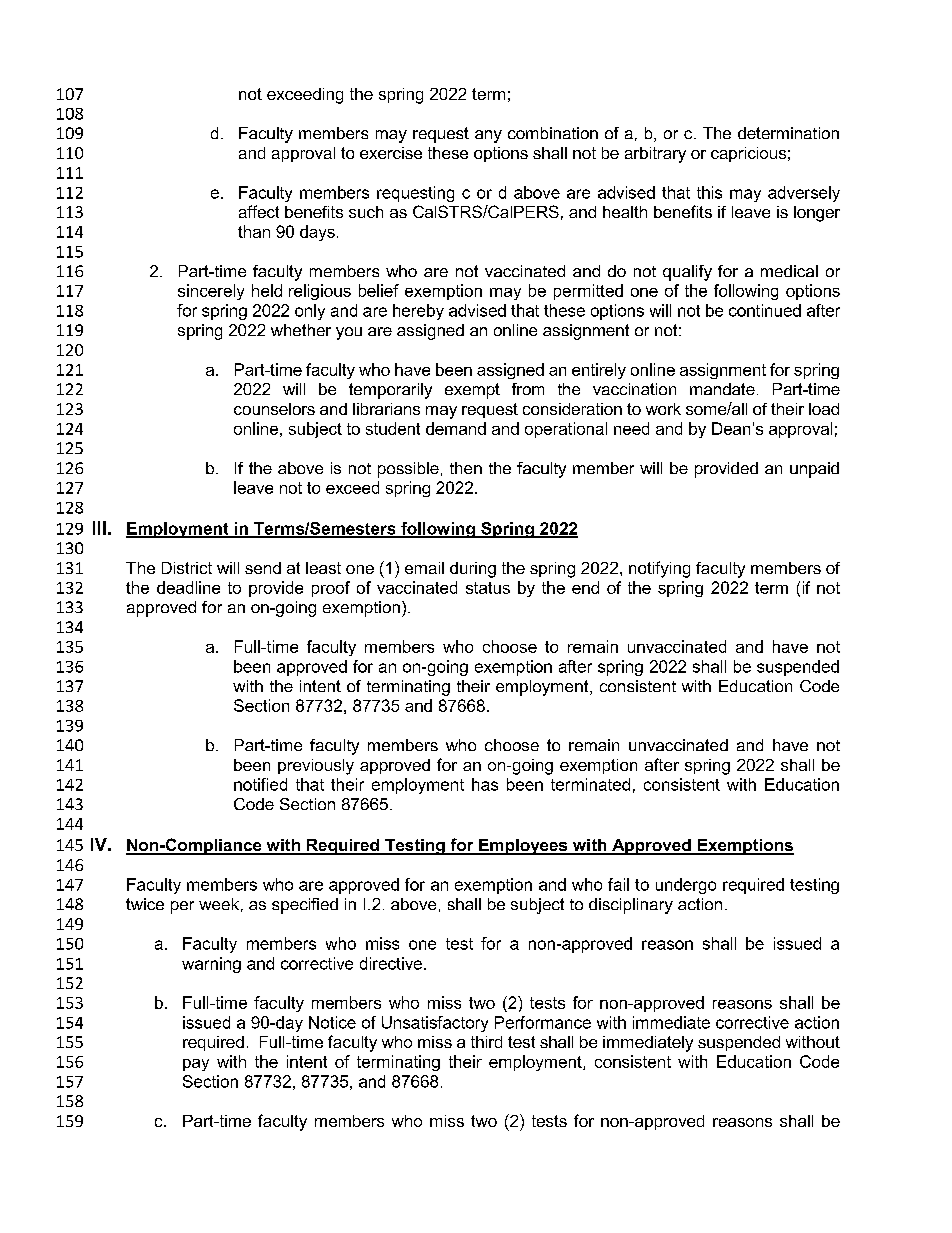 The width and height of the screenshot is (952, 1233). Describe the element at coordinates (486, 1042) in the screenshot. I see `third` at that location.
